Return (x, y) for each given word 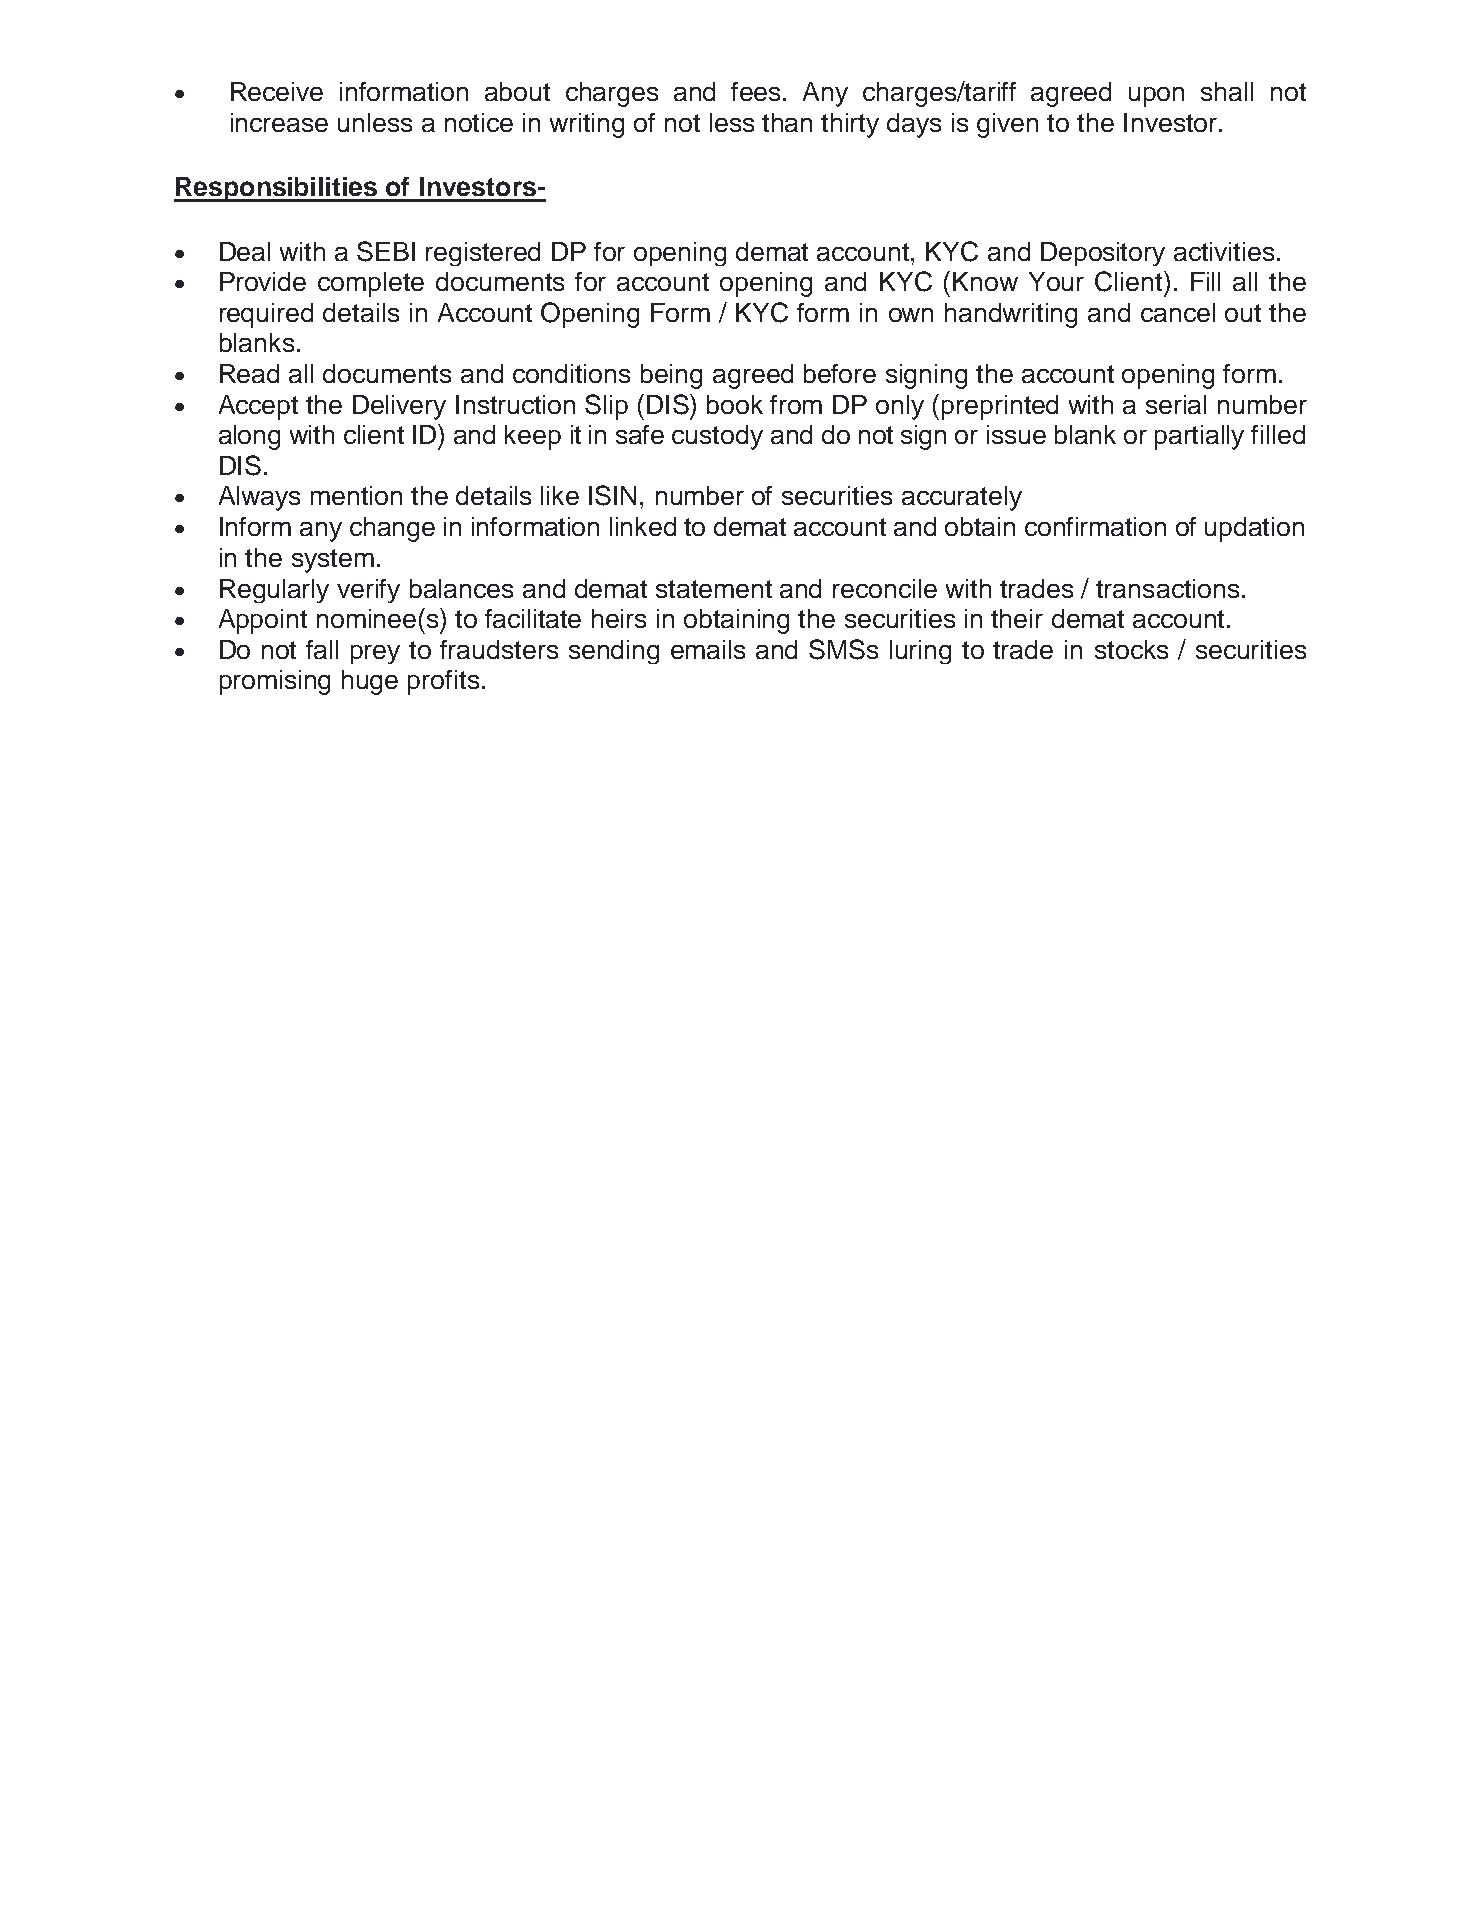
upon (1156, 97)
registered (483, 254)
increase (279, 122)
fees (757, 91)
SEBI (386, 251)
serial (1176, 404)
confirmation (1095, 526)
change (392, 529)
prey (375, 654)
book (735, 404)
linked (643, 526)
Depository (1103, 254)
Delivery (399, 407)
